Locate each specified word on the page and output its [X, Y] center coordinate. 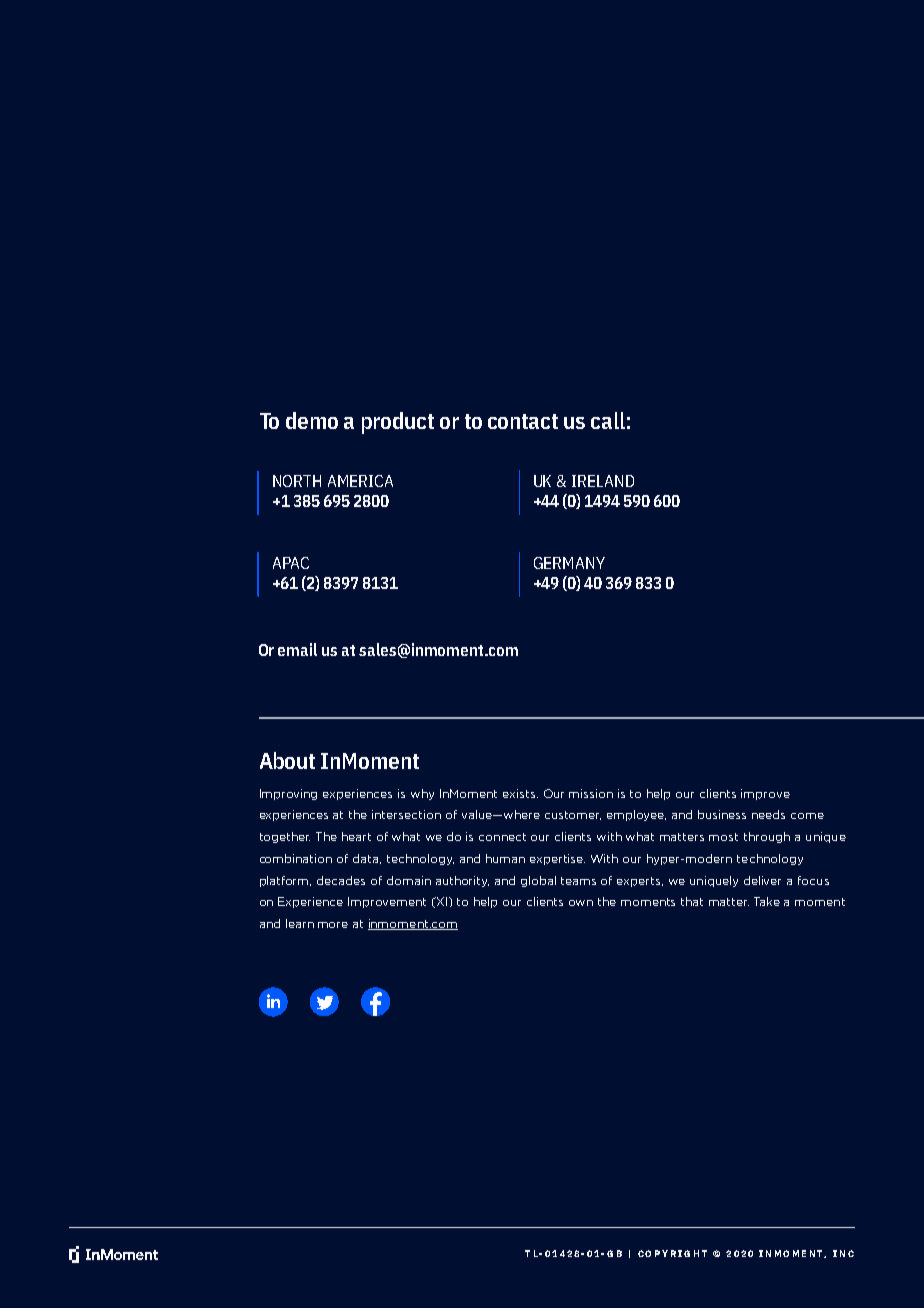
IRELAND [603, 481]
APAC [291, 563]
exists [520, 793]
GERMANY [569, 563]
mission [591, 793]
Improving [288, 794]
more [333, 925]
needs [768, 814]
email [297, 649]
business [722, 814]
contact [523, 421]
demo [312, 420]
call [608, 420]
